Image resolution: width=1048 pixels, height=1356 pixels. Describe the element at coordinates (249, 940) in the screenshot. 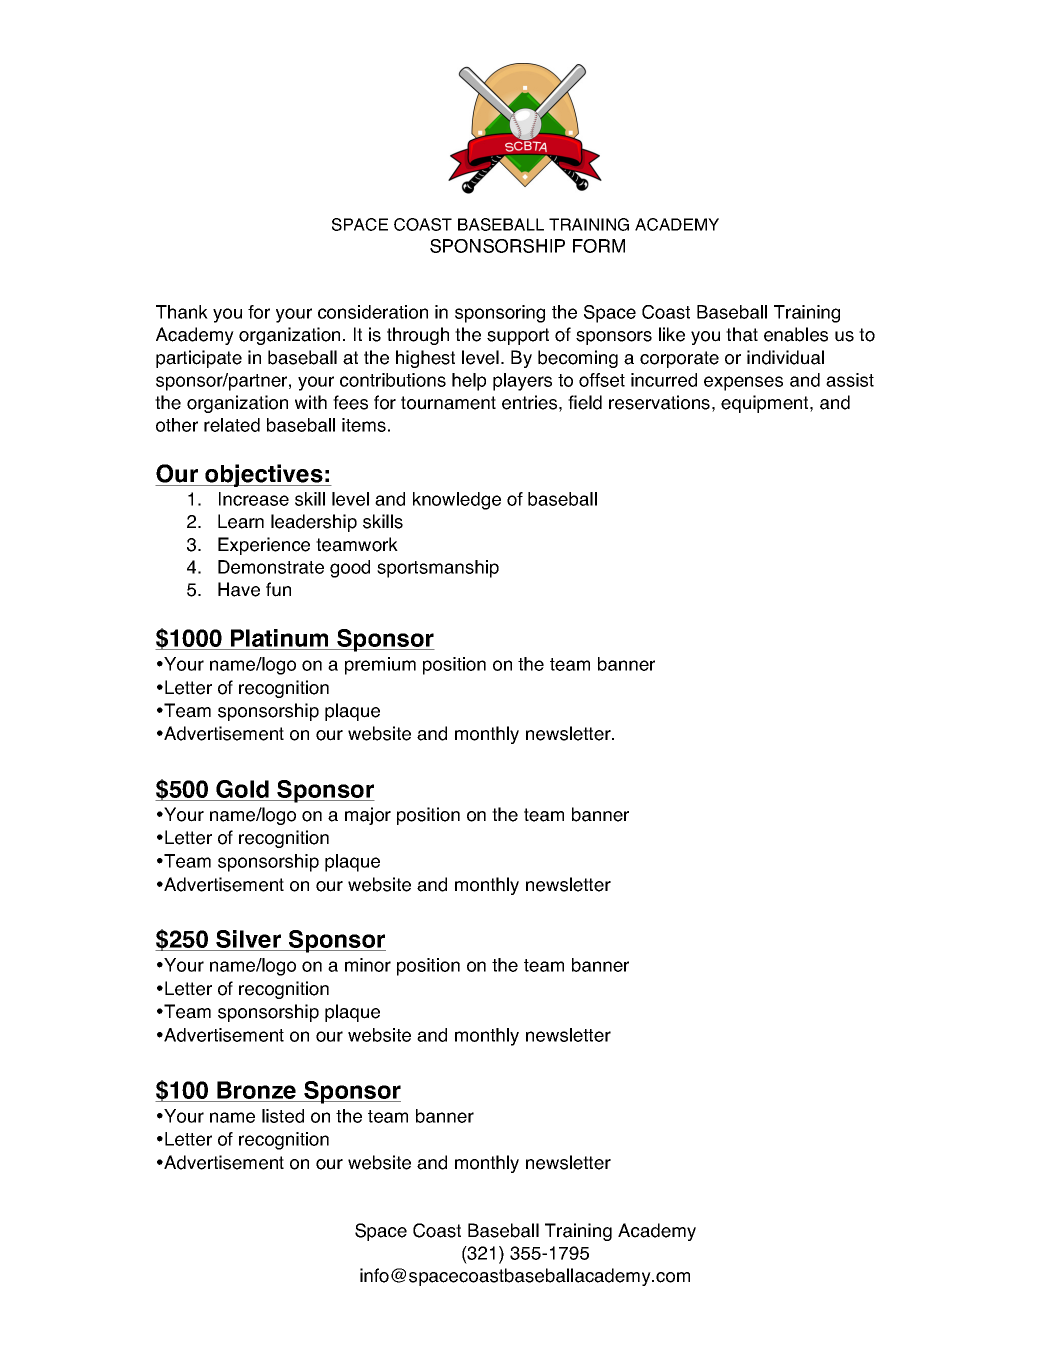

I see `Silver` at that location.
